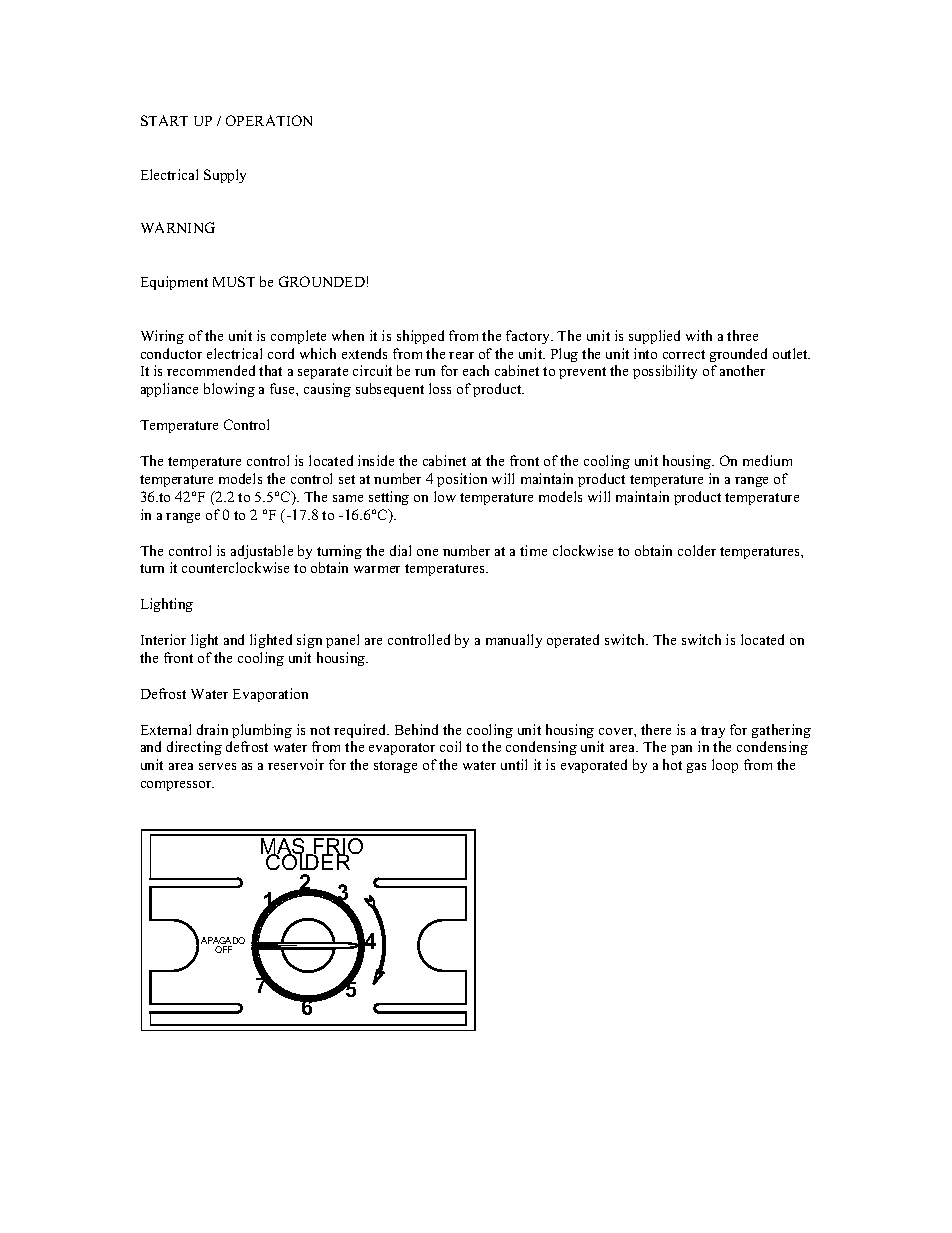 The width and height of the image is (952, 1233). I want to click on tray, so click(713, 732).
